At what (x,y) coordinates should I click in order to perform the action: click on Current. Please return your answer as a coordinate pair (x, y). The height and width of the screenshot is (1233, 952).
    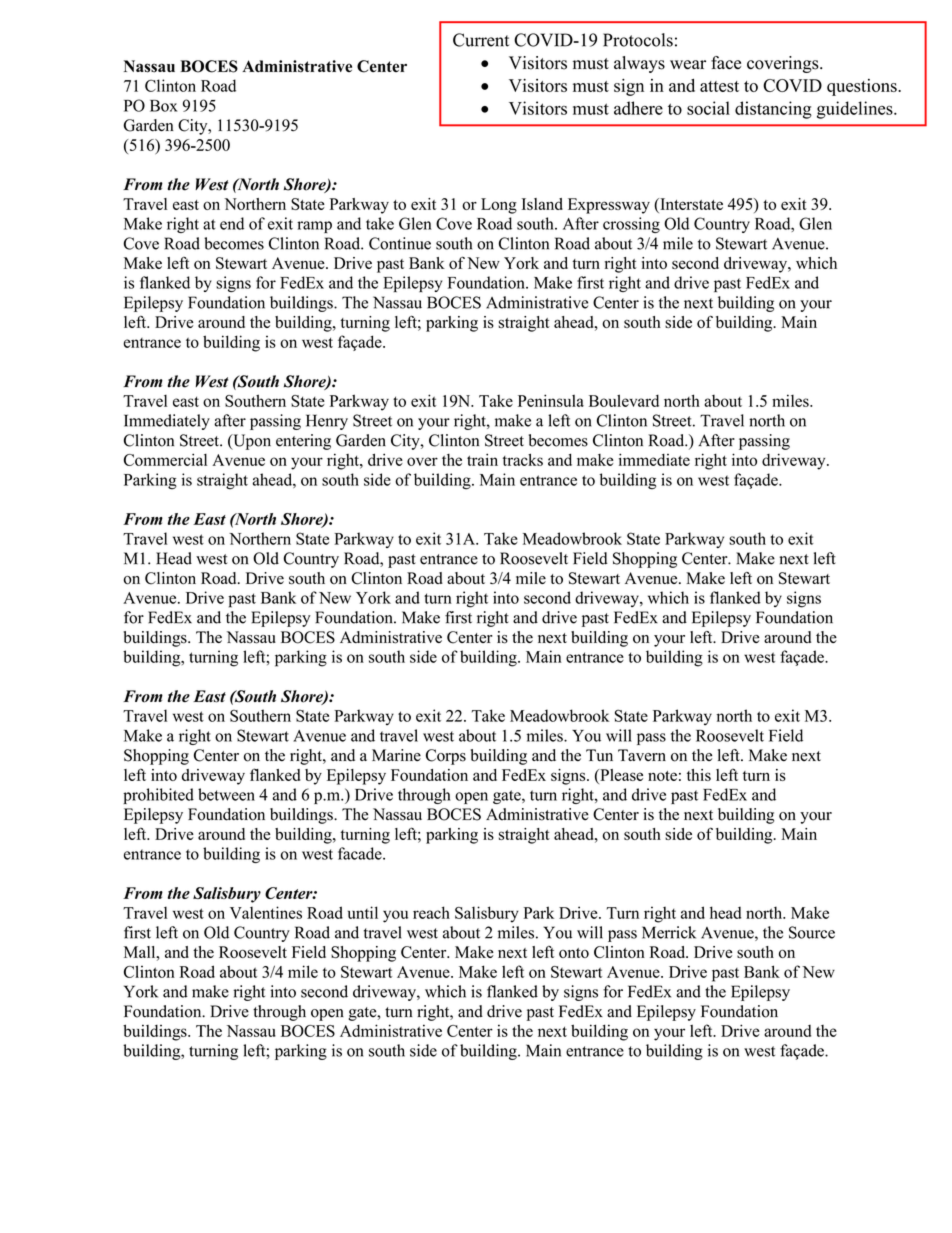
    Looking at the image, I should click on (481, 40).
